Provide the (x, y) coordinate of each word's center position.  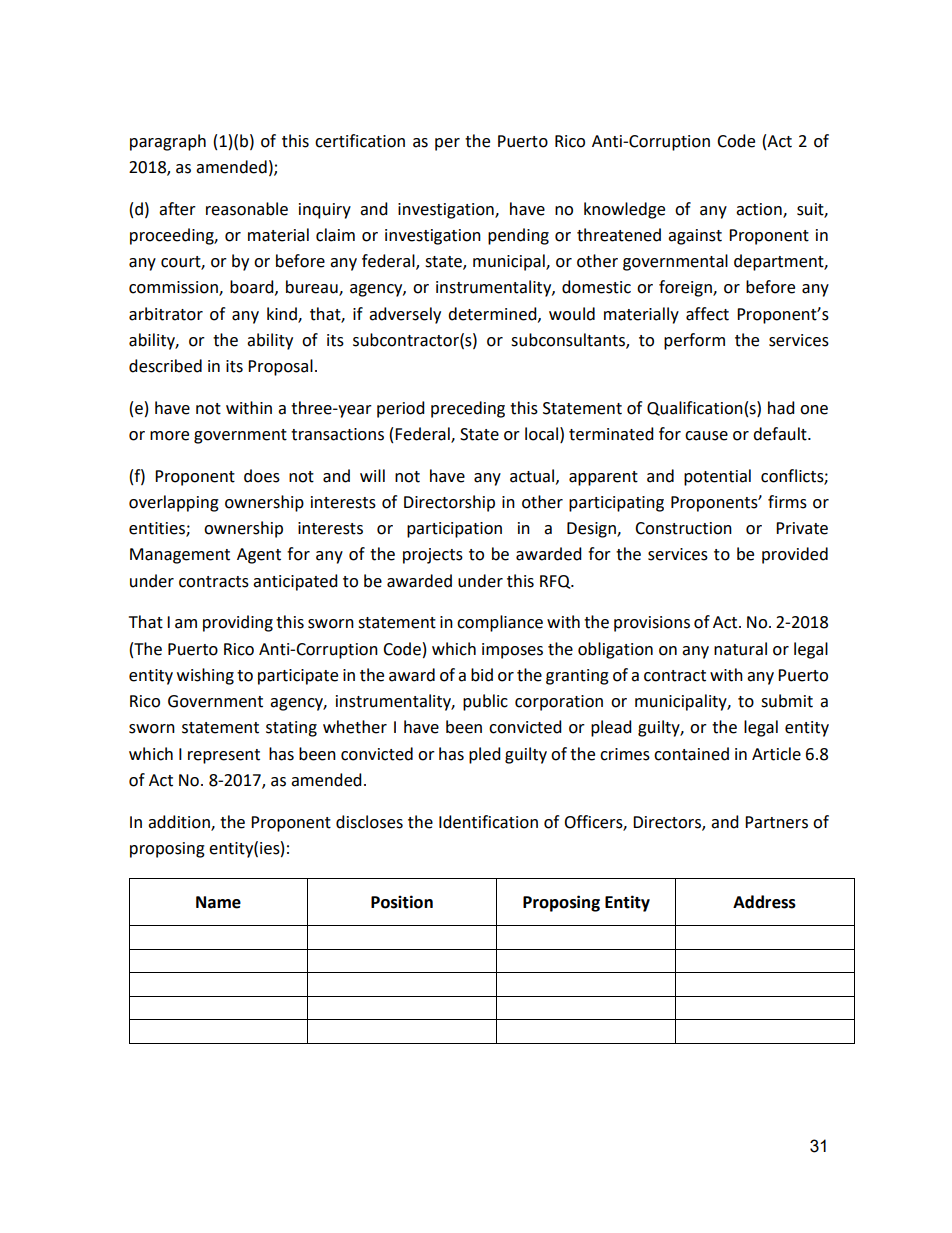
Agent (259, 556)
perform (694, 341)
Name (218, 902)
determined (493, 314)
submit (787, 701)
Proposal (280, 367)
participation (454, 530)
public (485, 702)
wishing (205, 676)
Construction (683, 528)
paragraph (168, 142)
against (695, 237)
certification (360, 141)
